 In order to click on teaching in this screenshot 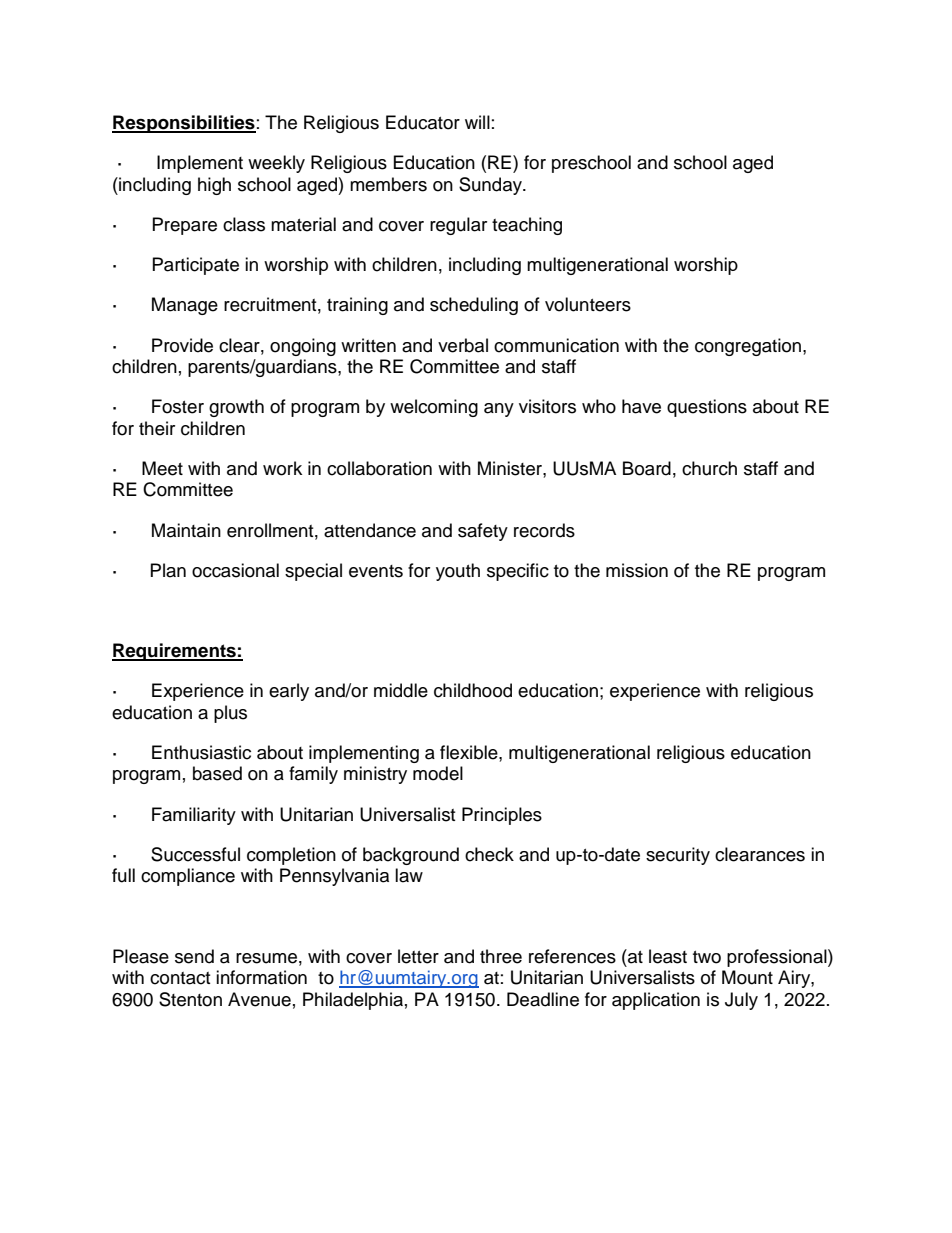, I will do `click(527, 226)`.
